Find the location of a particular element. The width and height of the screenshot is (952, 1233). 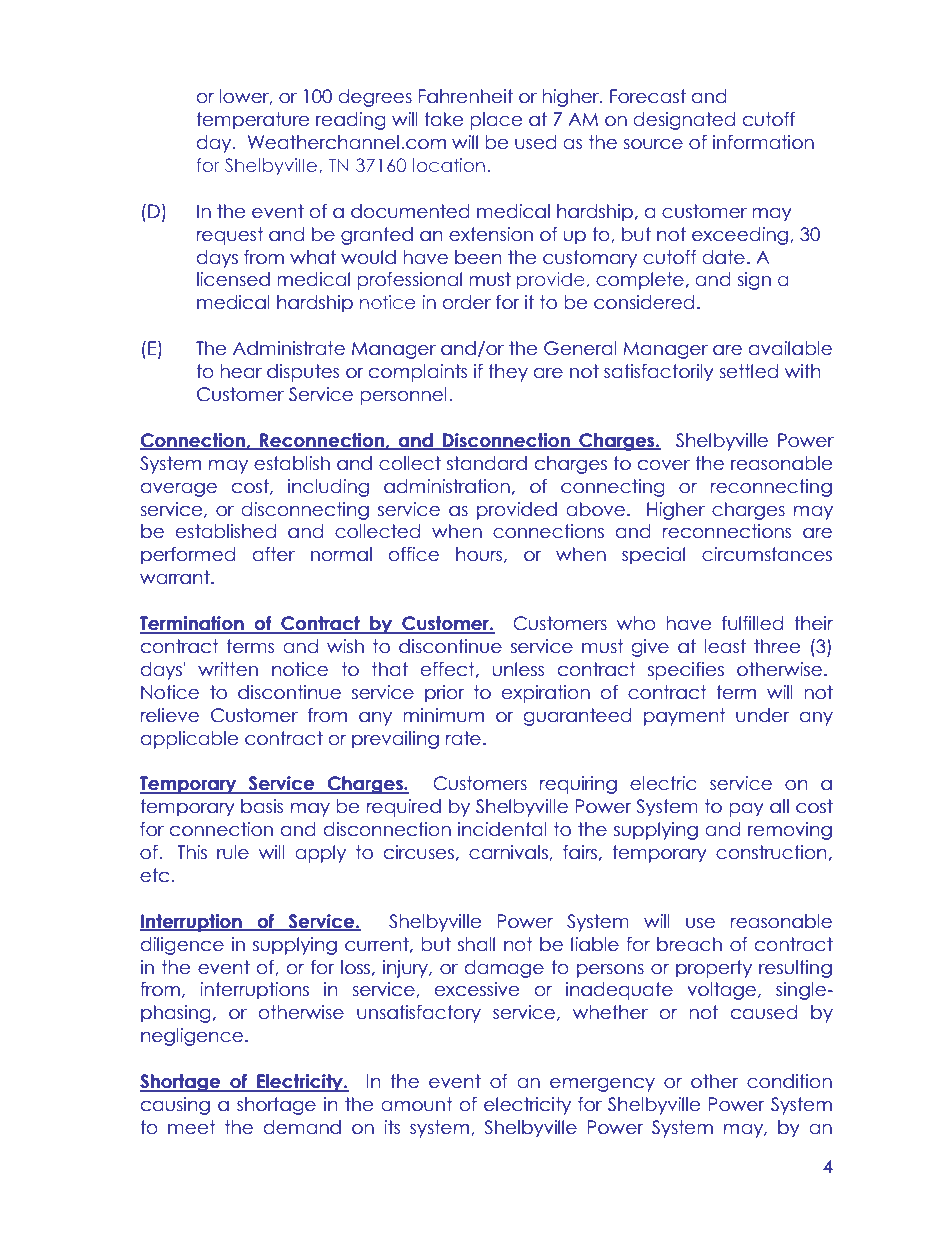

meet is located at coordinates (192, 1127).
